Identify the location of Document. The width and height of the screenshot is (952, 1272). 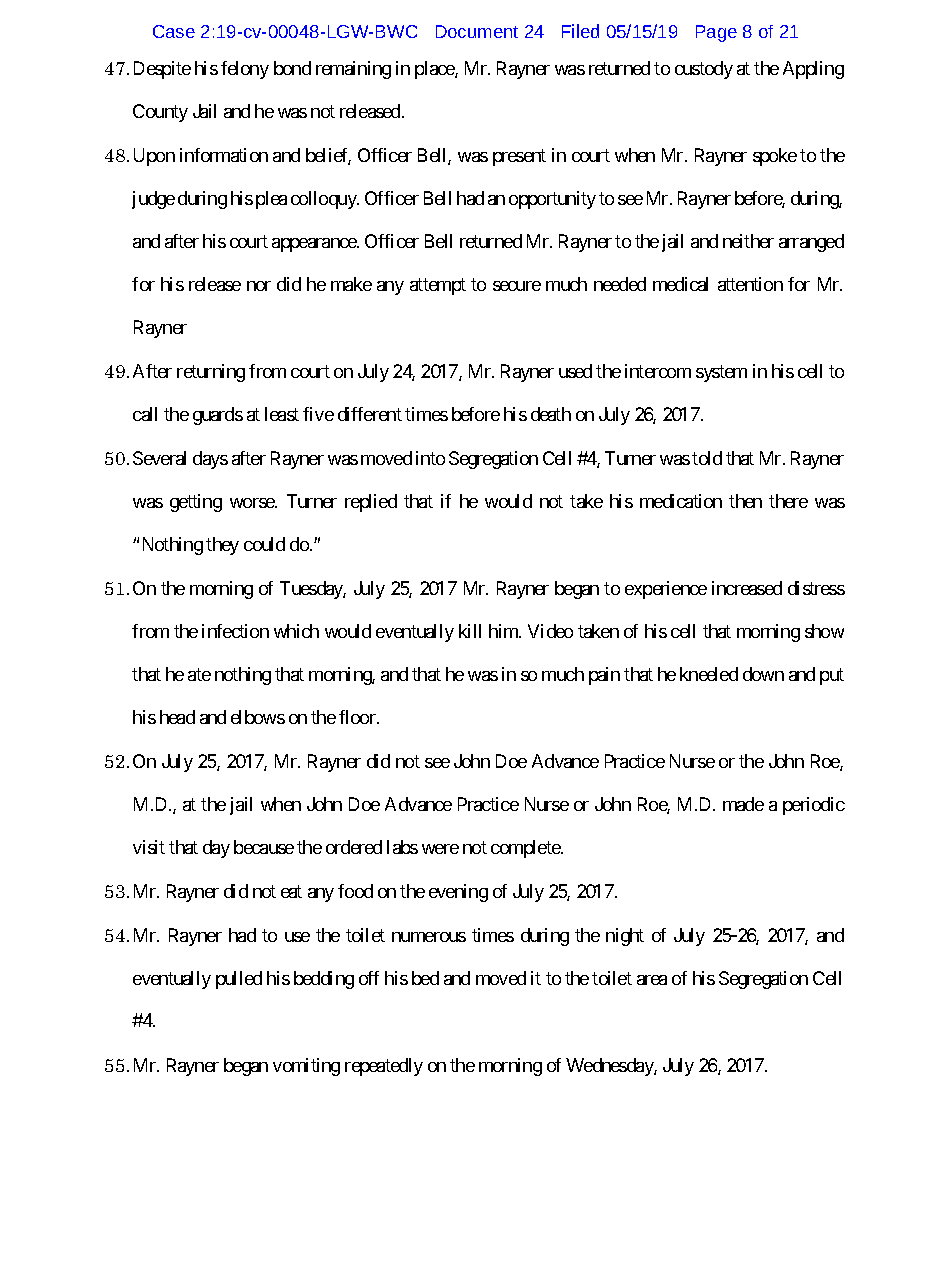
(477, 31).
